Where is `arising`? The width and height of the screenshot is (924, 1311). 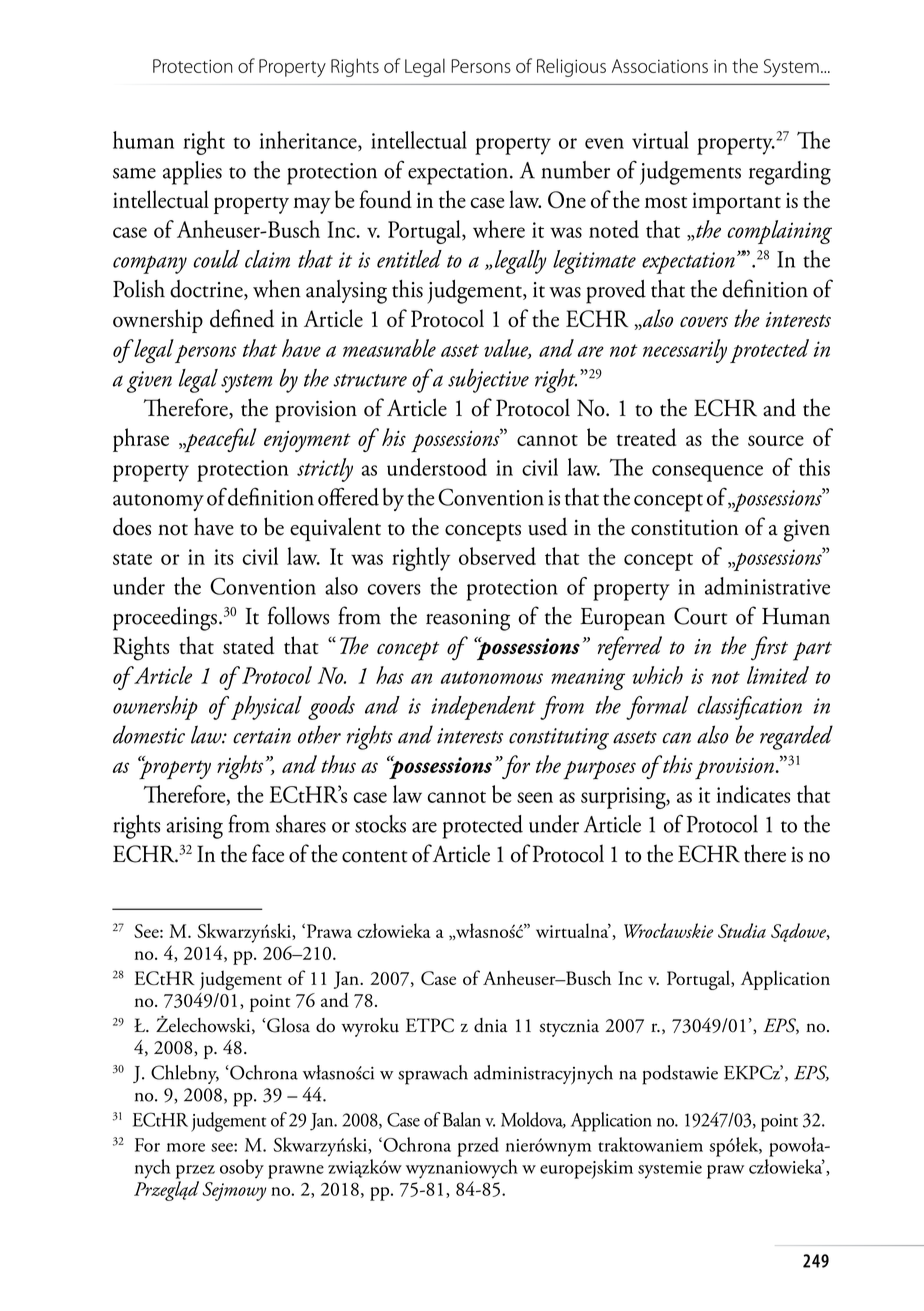
arising is located at coordinates (195, 828).
